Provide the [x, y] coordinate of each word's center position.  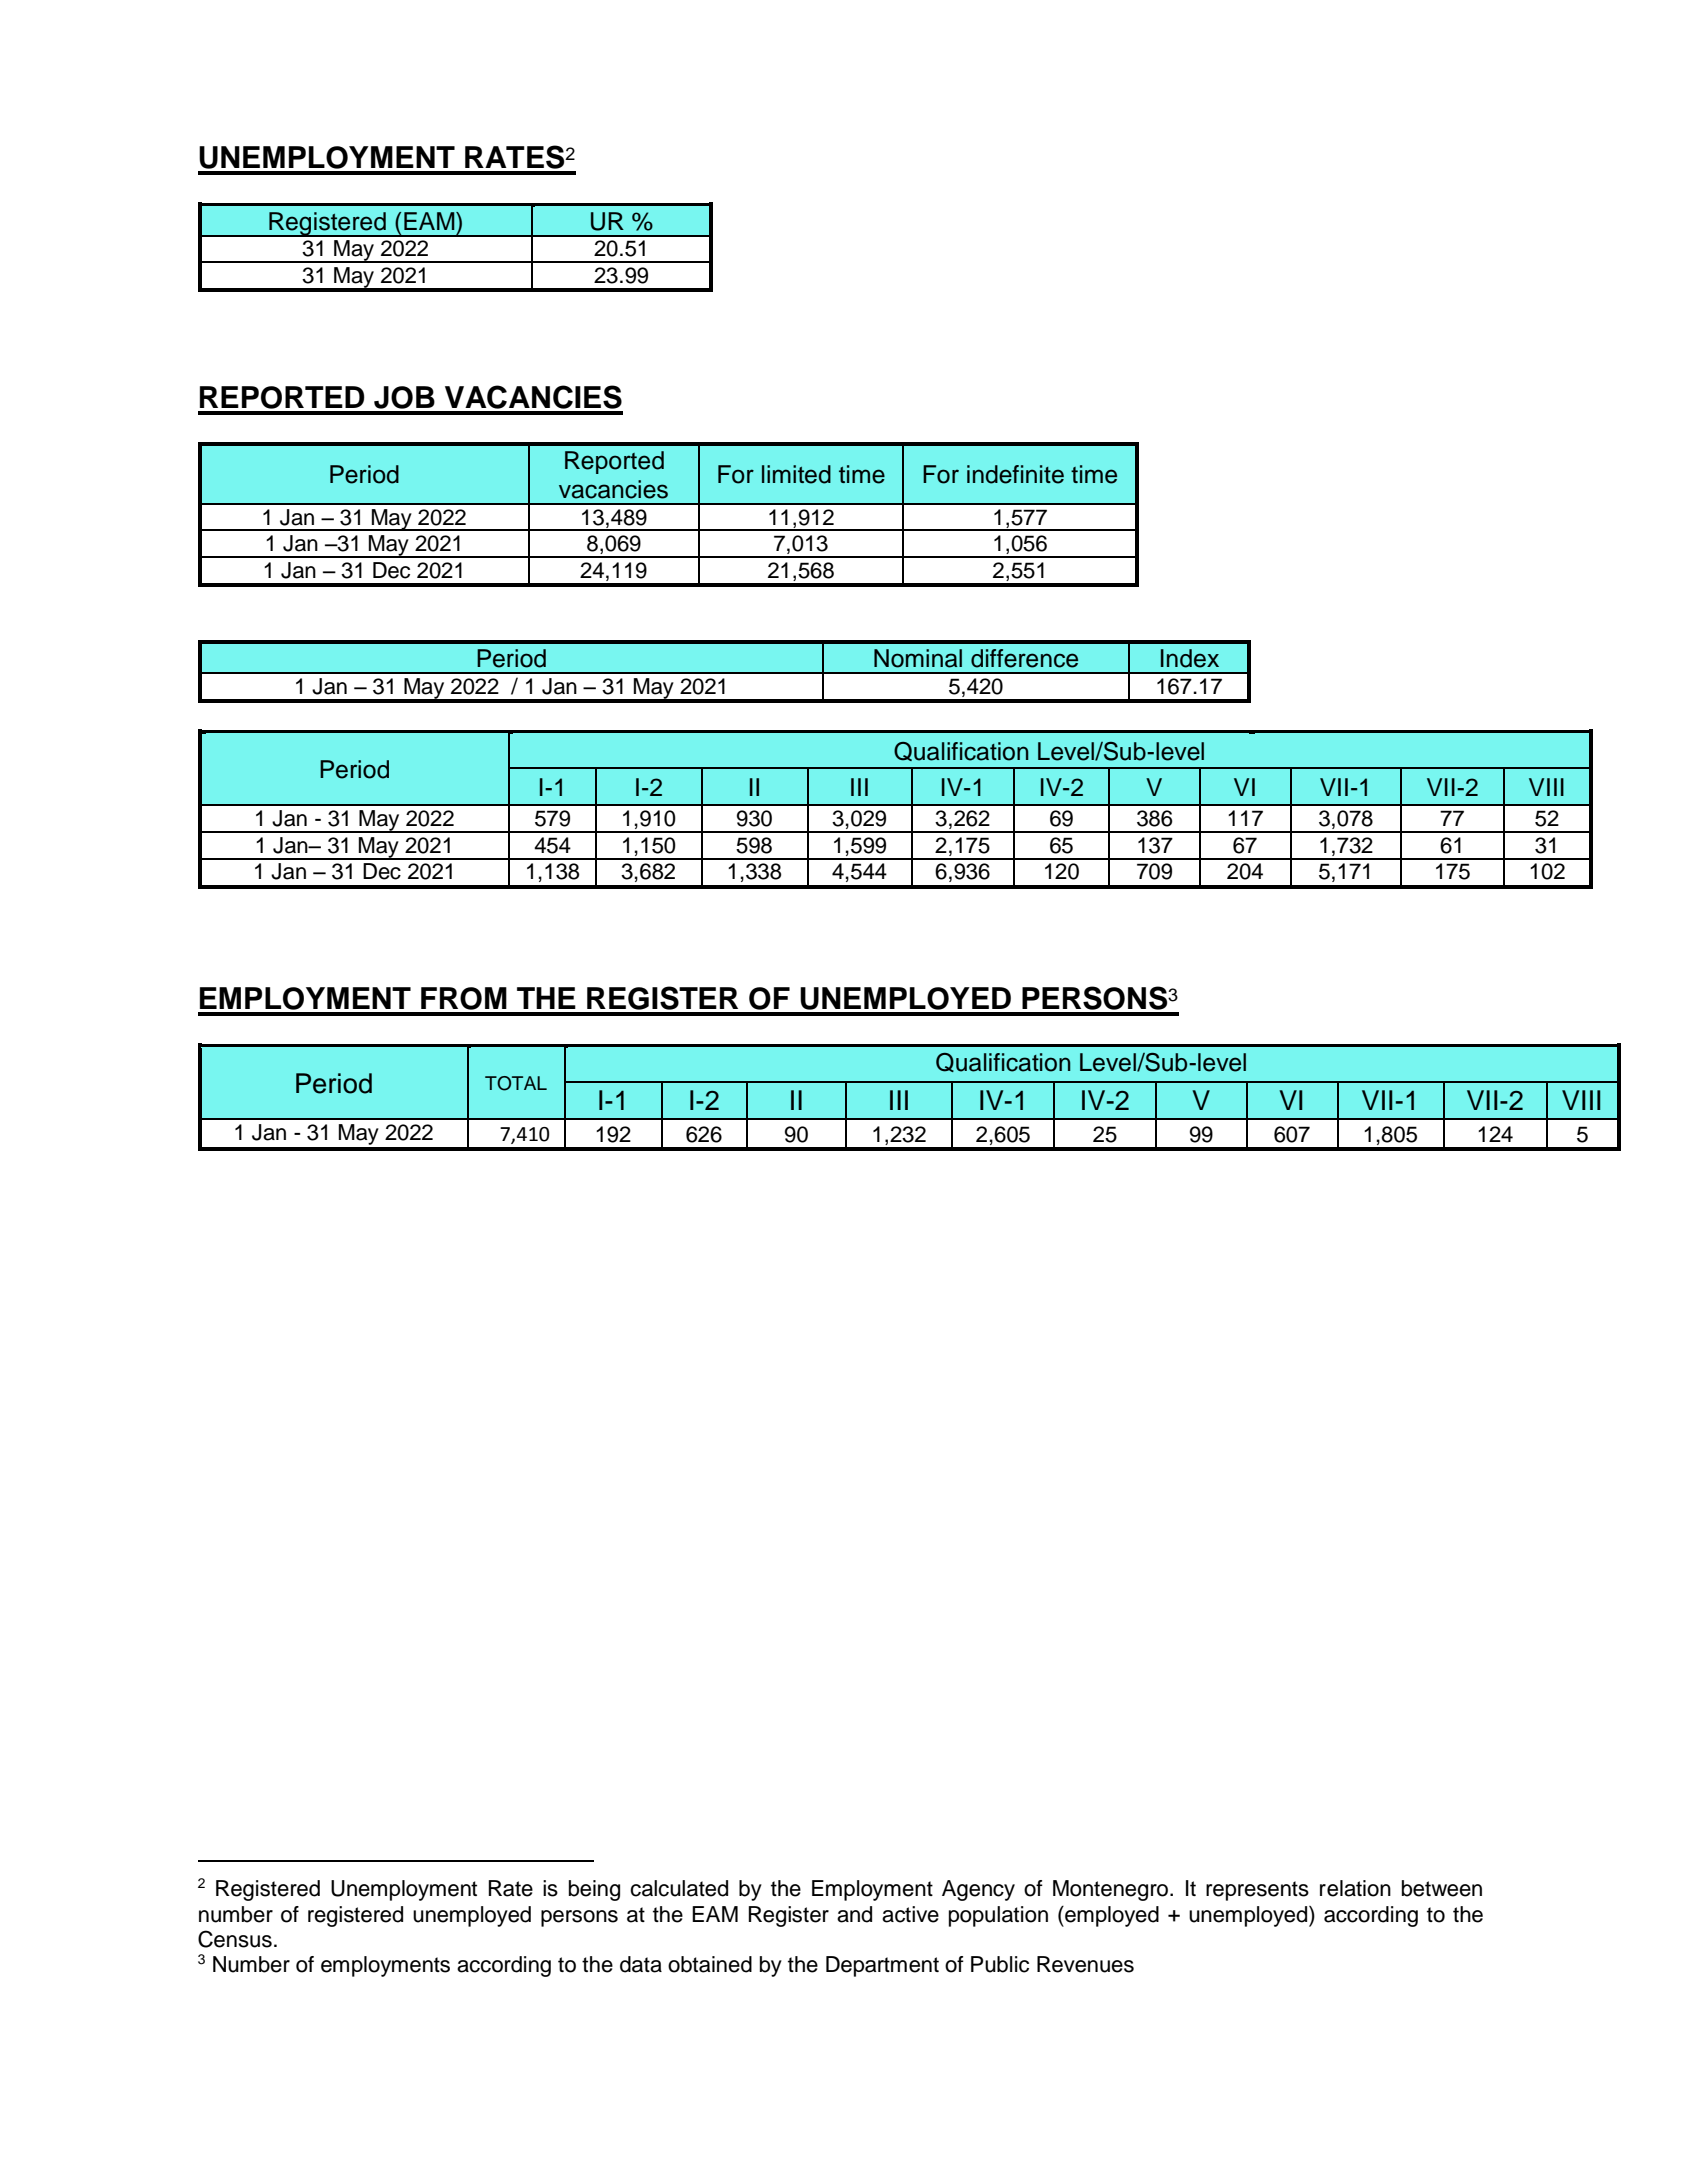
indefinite [1015, 474]
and [854, 1914]
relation [1355, 1888]
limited [796, 474]
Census [235, 1939]
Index [1190, 658]
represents [1257, 1891]
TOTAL [516, 1083]
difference [1024, 658]
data [641, 1964]
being [594, 1890]
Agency [978, 1890]
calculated [679, 1888]
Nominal [918, 658]
